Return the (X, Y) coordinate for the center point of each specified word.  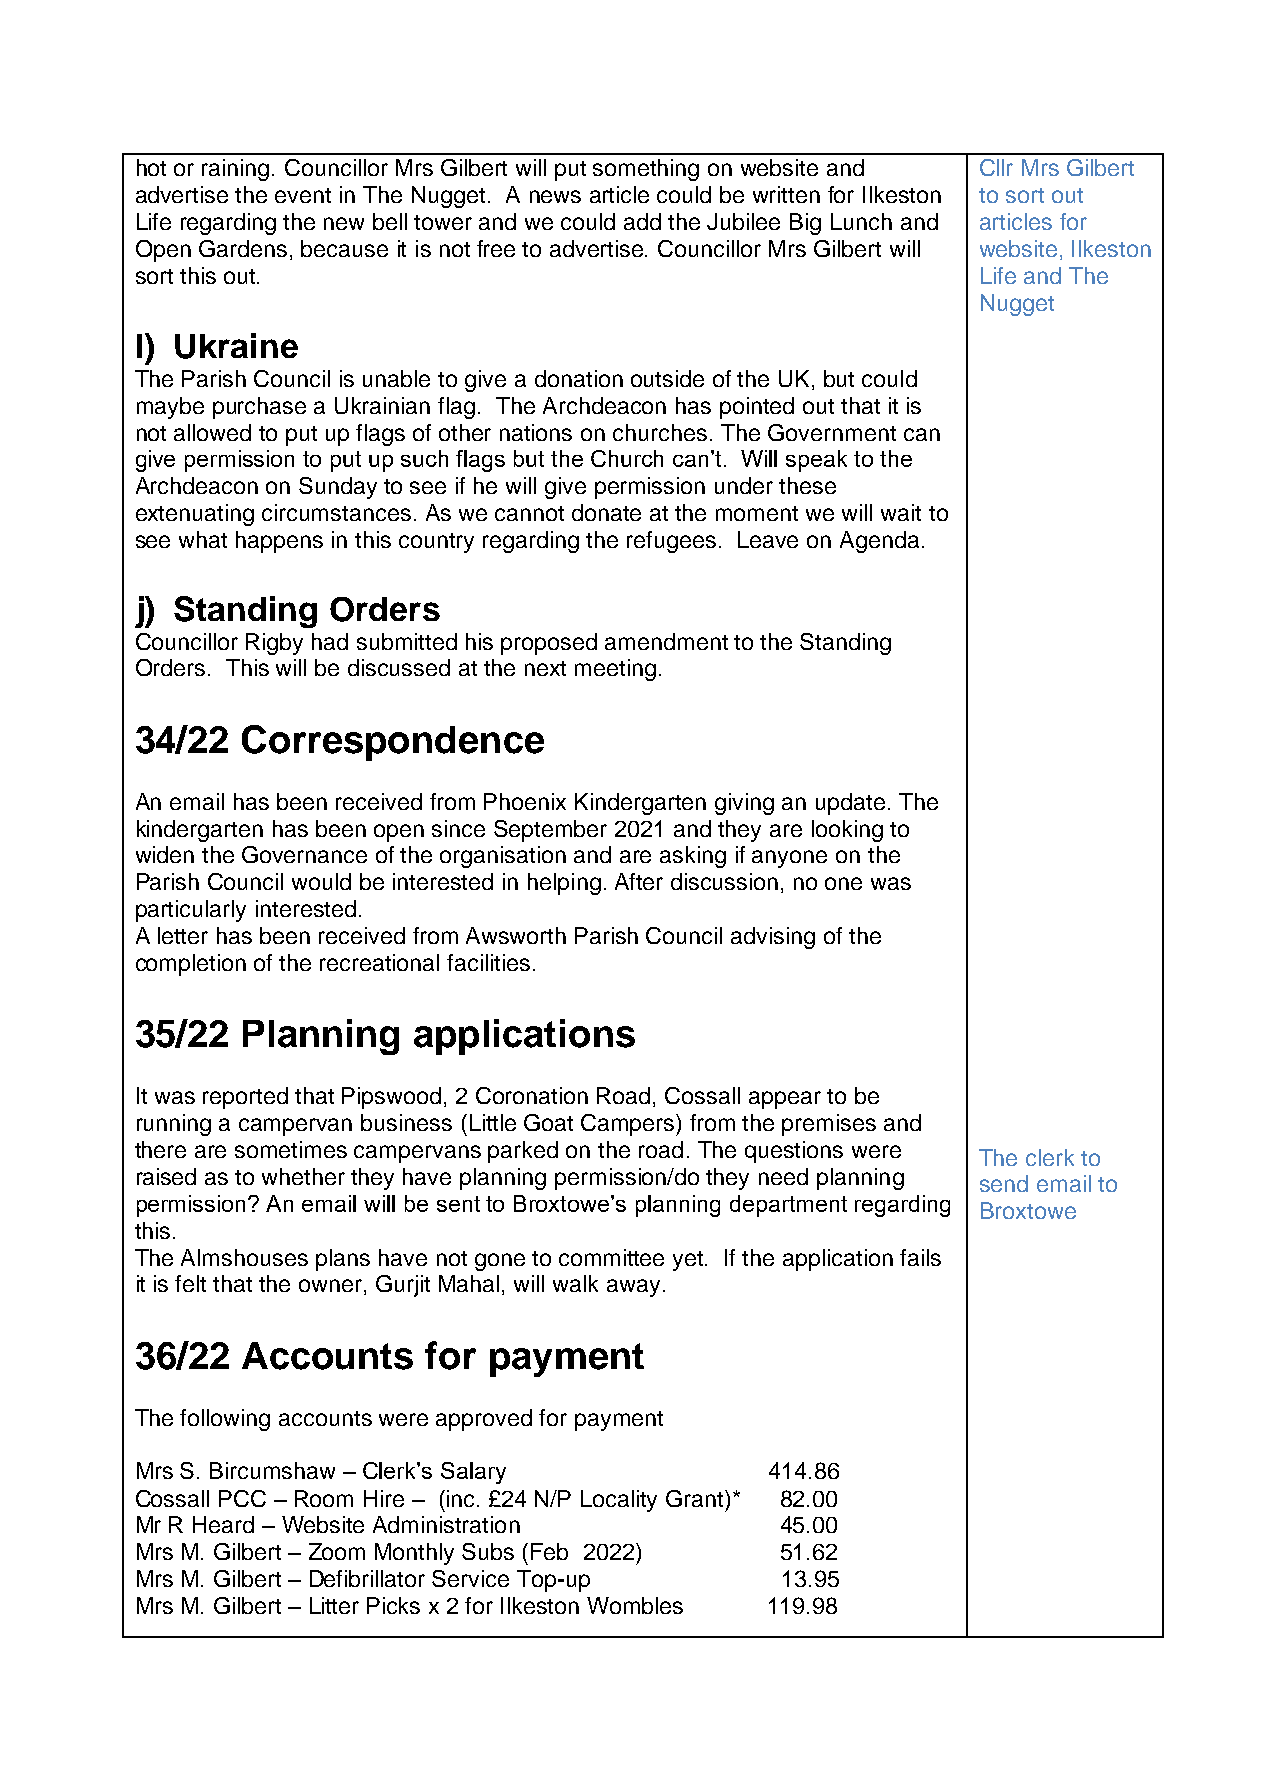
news (555, 196)
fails (920, 1257)
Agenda (879, 542)
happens (279, 542)
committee (611, 1257)
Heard (223, 1524)
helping (564, 884)
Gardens (243, 248)
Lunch (861, 221)
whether (303, 1176)
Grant (696, 1498)
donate (606, 512)
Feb (549, 1551)
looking (847, 831)
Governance (304, 854)
